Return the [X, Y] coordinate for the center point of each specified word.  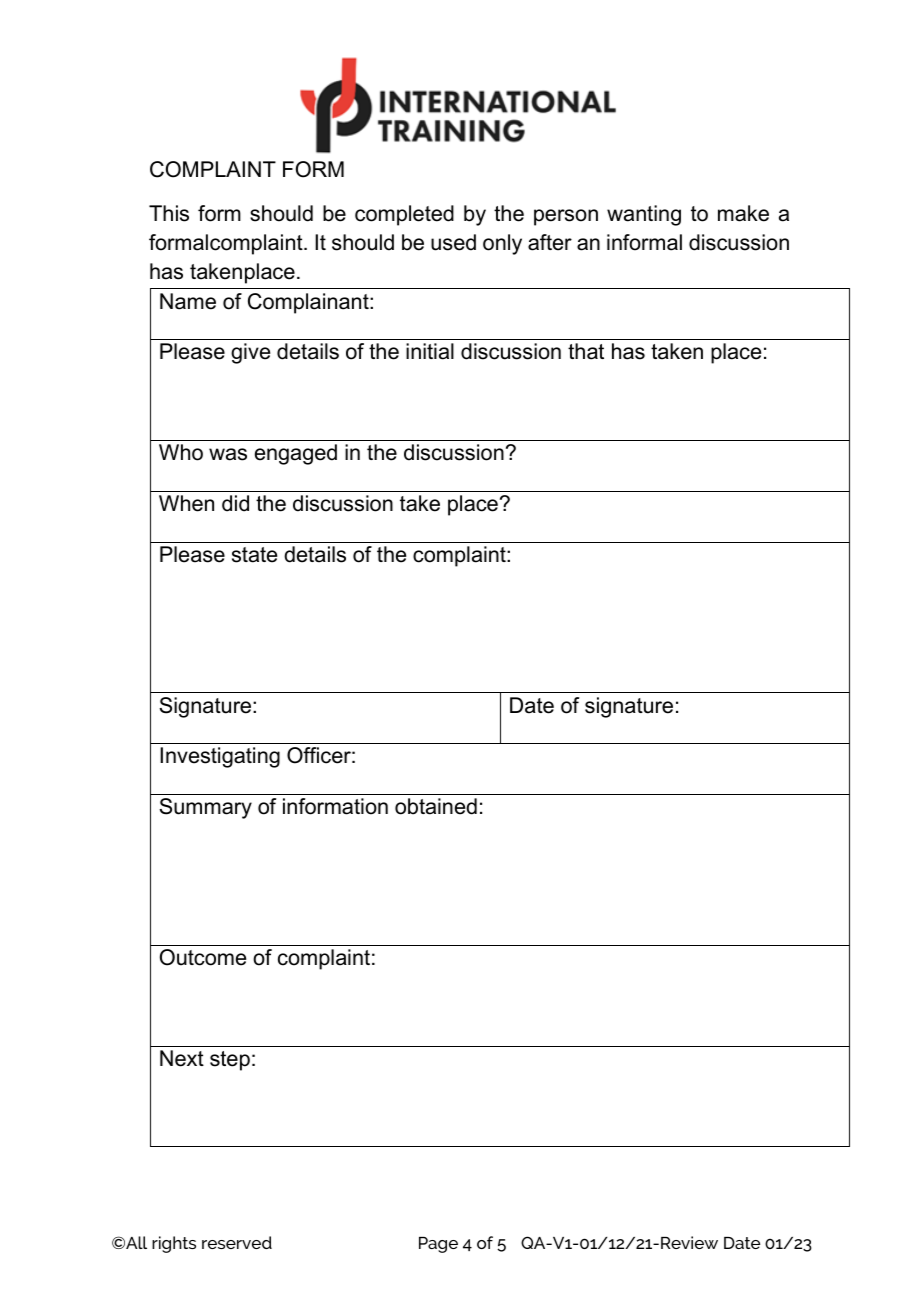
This [169, 213]
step [230, 1061]
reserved [237, 1242]
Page [438, 1245]
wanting [644, 215]
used [453, 242]
